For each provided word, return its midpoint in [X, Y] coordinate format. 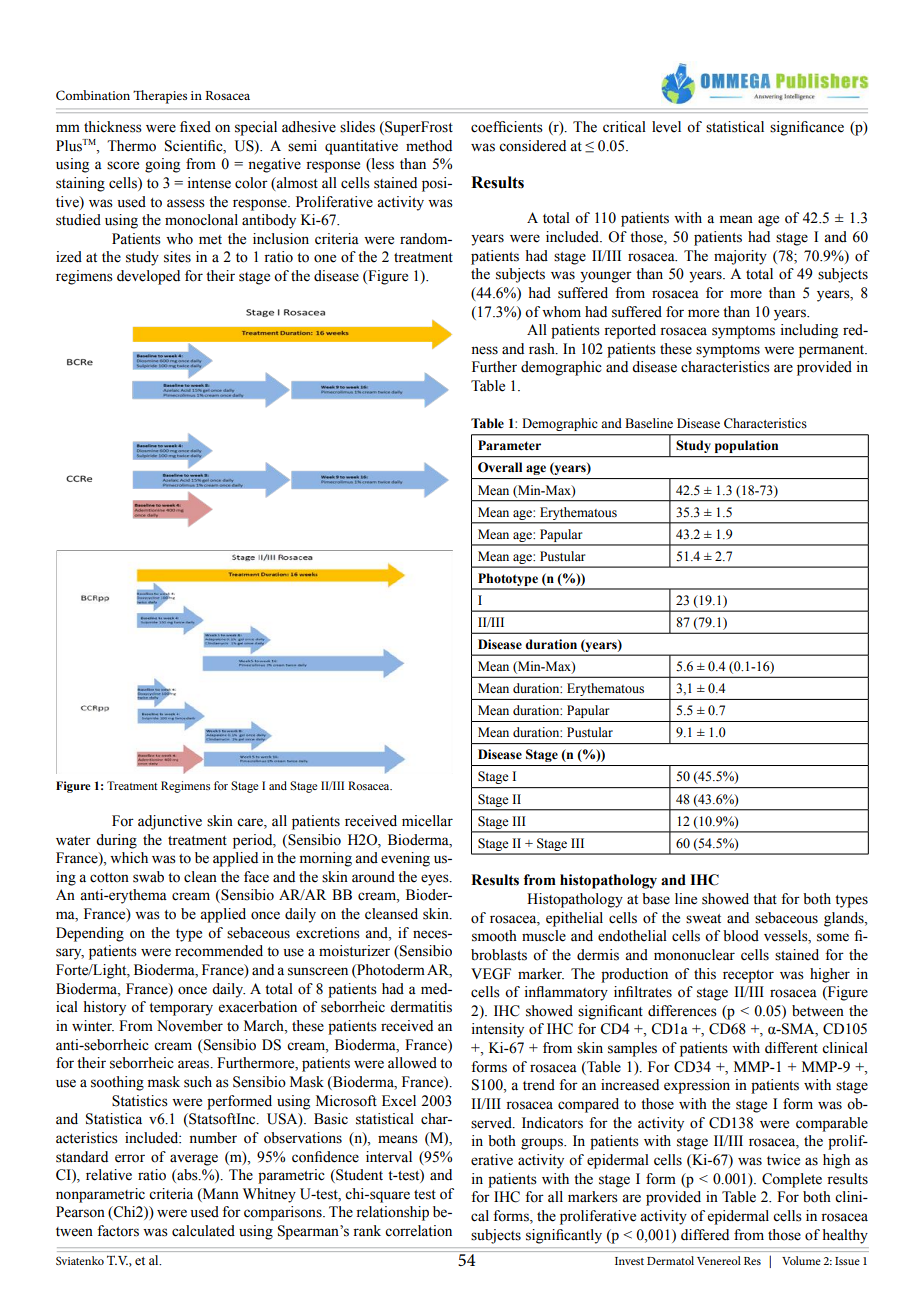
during [116, 841]
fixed [195, 127]
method [429, 146]
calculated [203, 1231]
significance [807, 128]
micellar [427, 821]
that [765, 898]
